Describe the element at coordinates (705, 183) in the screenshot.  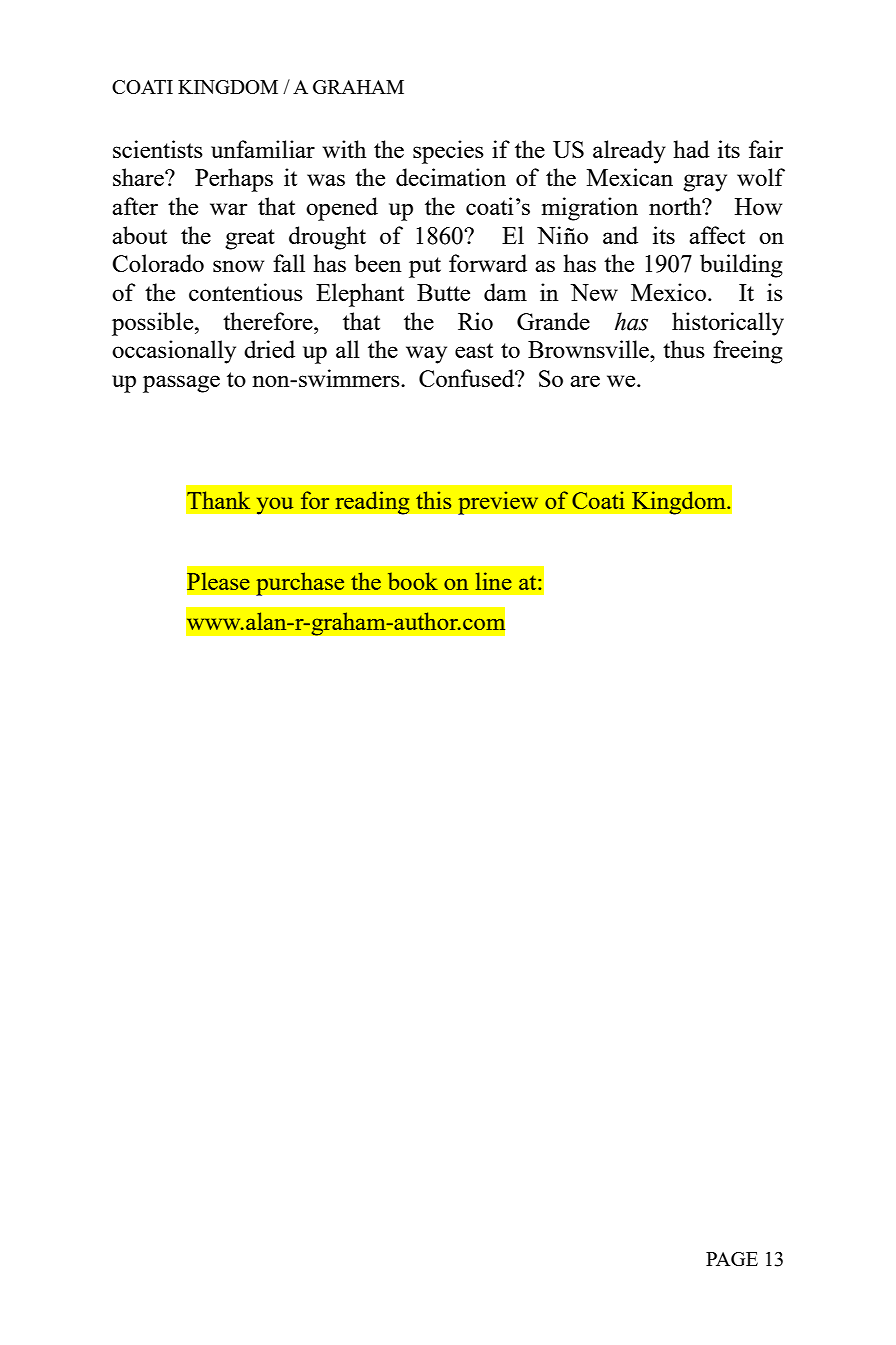
I see `gray` at that location.
